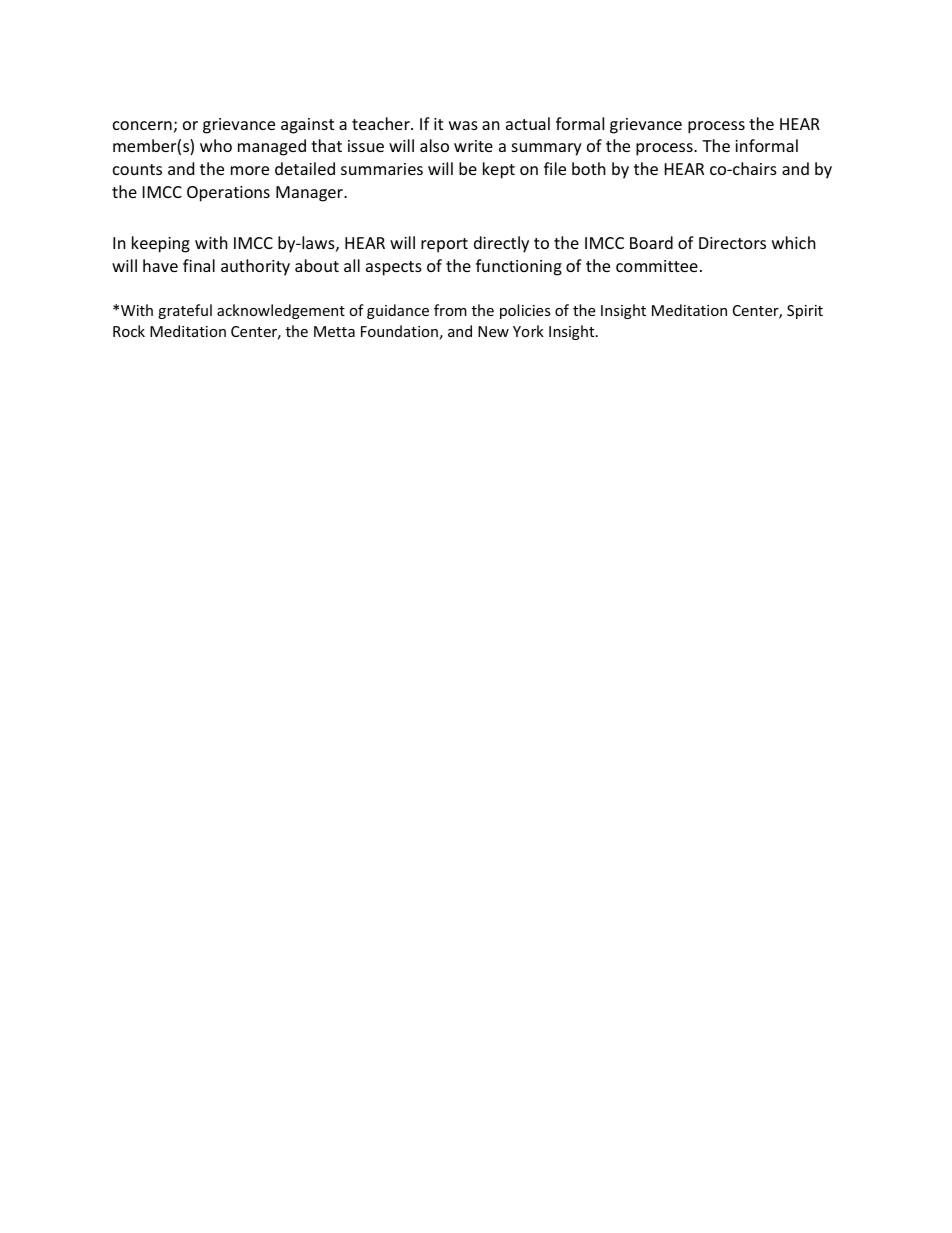 This document has height=1233, width=952. What do you see at coordinates (657, 266) in the document?
I see `committee` at bounding box center [657, 266].
